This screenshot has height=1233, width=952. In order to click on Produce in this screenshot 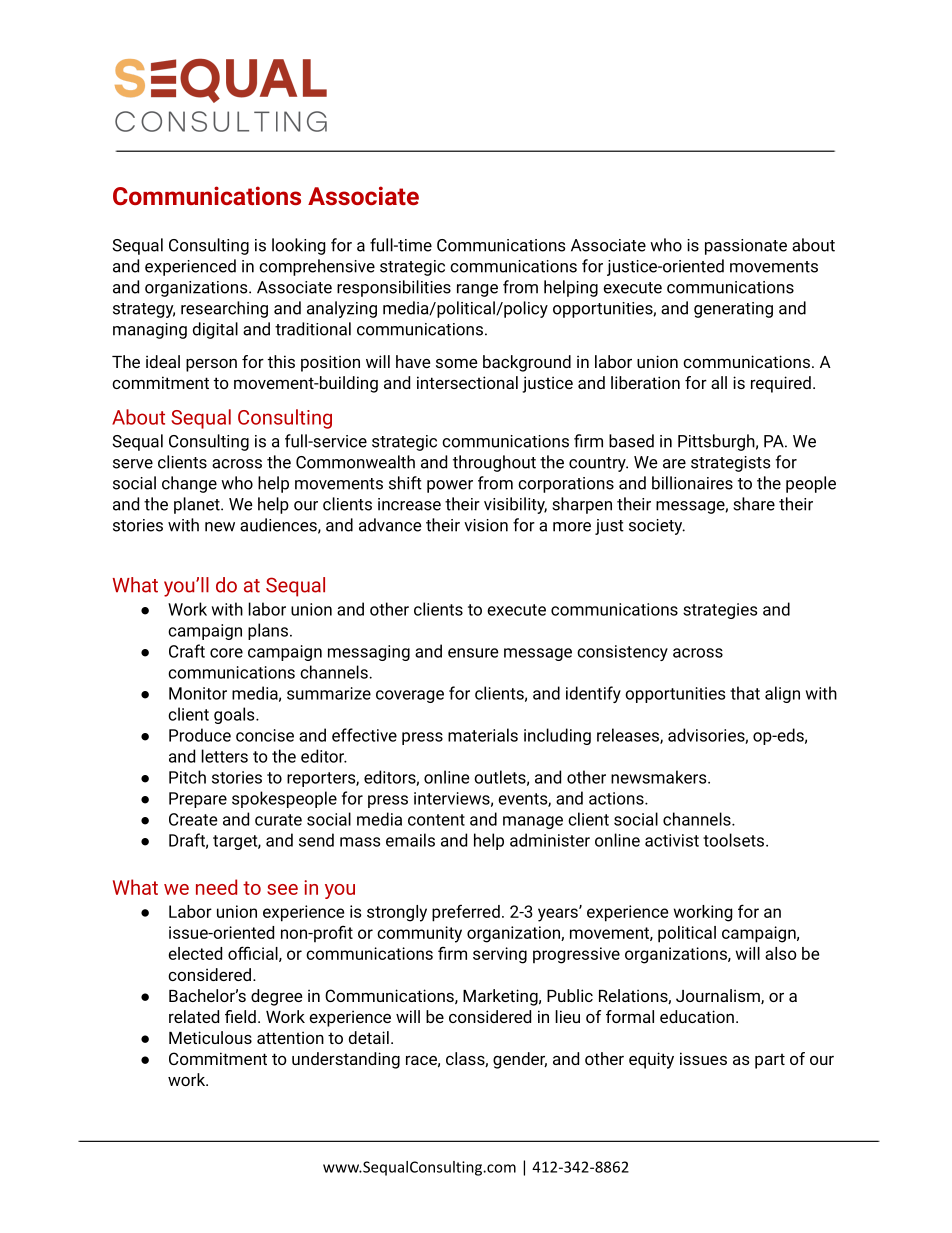, I will do `click(200, 735)`.
